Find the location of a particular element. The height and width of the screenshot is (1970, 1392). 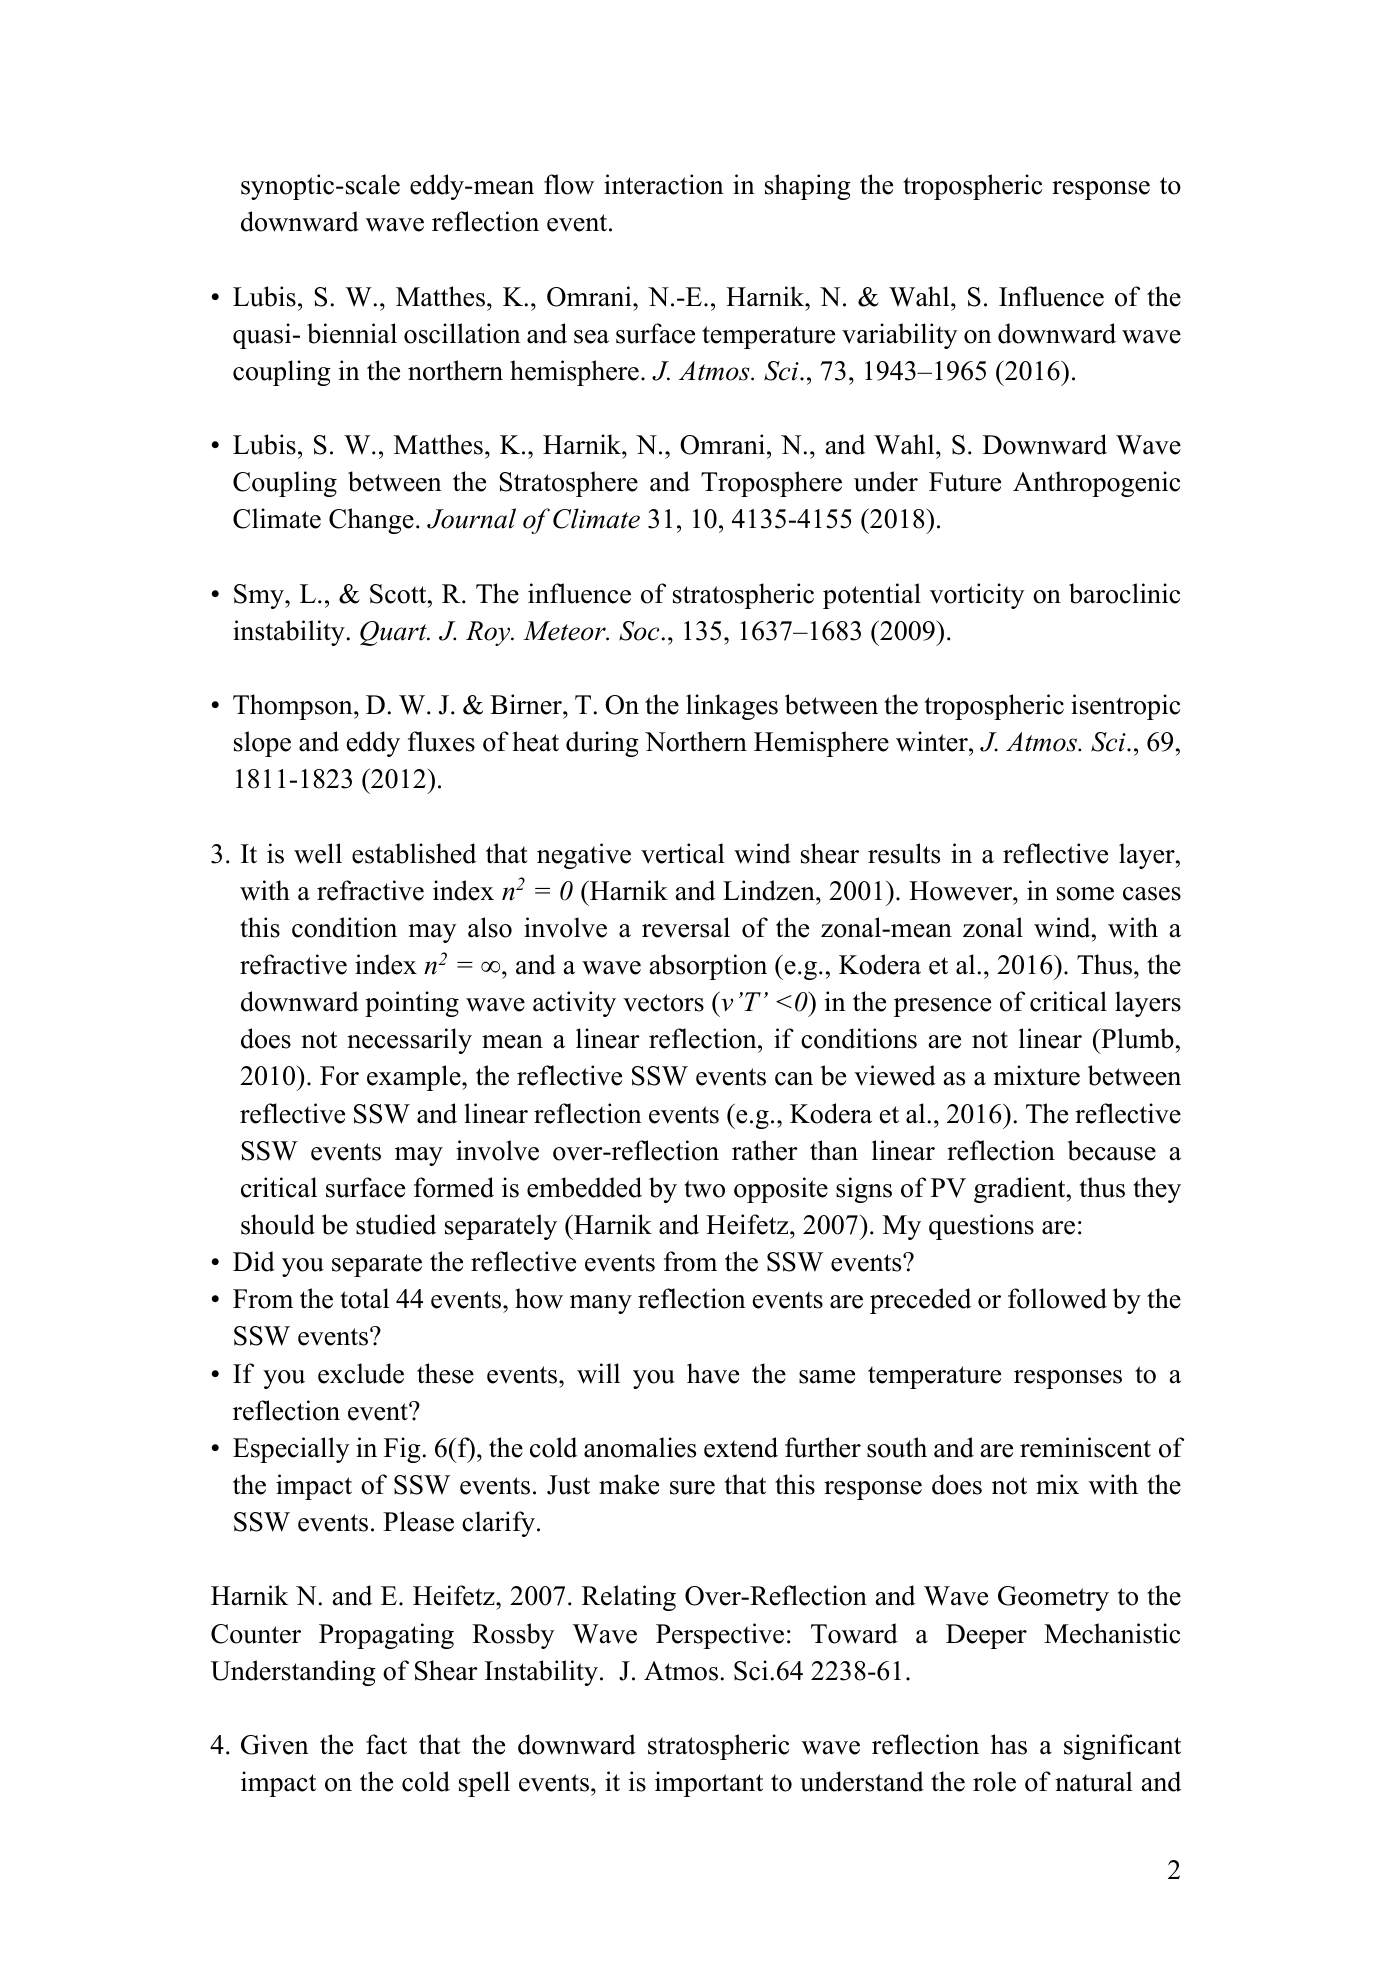

interaction is located at coordinates (664, 184).
